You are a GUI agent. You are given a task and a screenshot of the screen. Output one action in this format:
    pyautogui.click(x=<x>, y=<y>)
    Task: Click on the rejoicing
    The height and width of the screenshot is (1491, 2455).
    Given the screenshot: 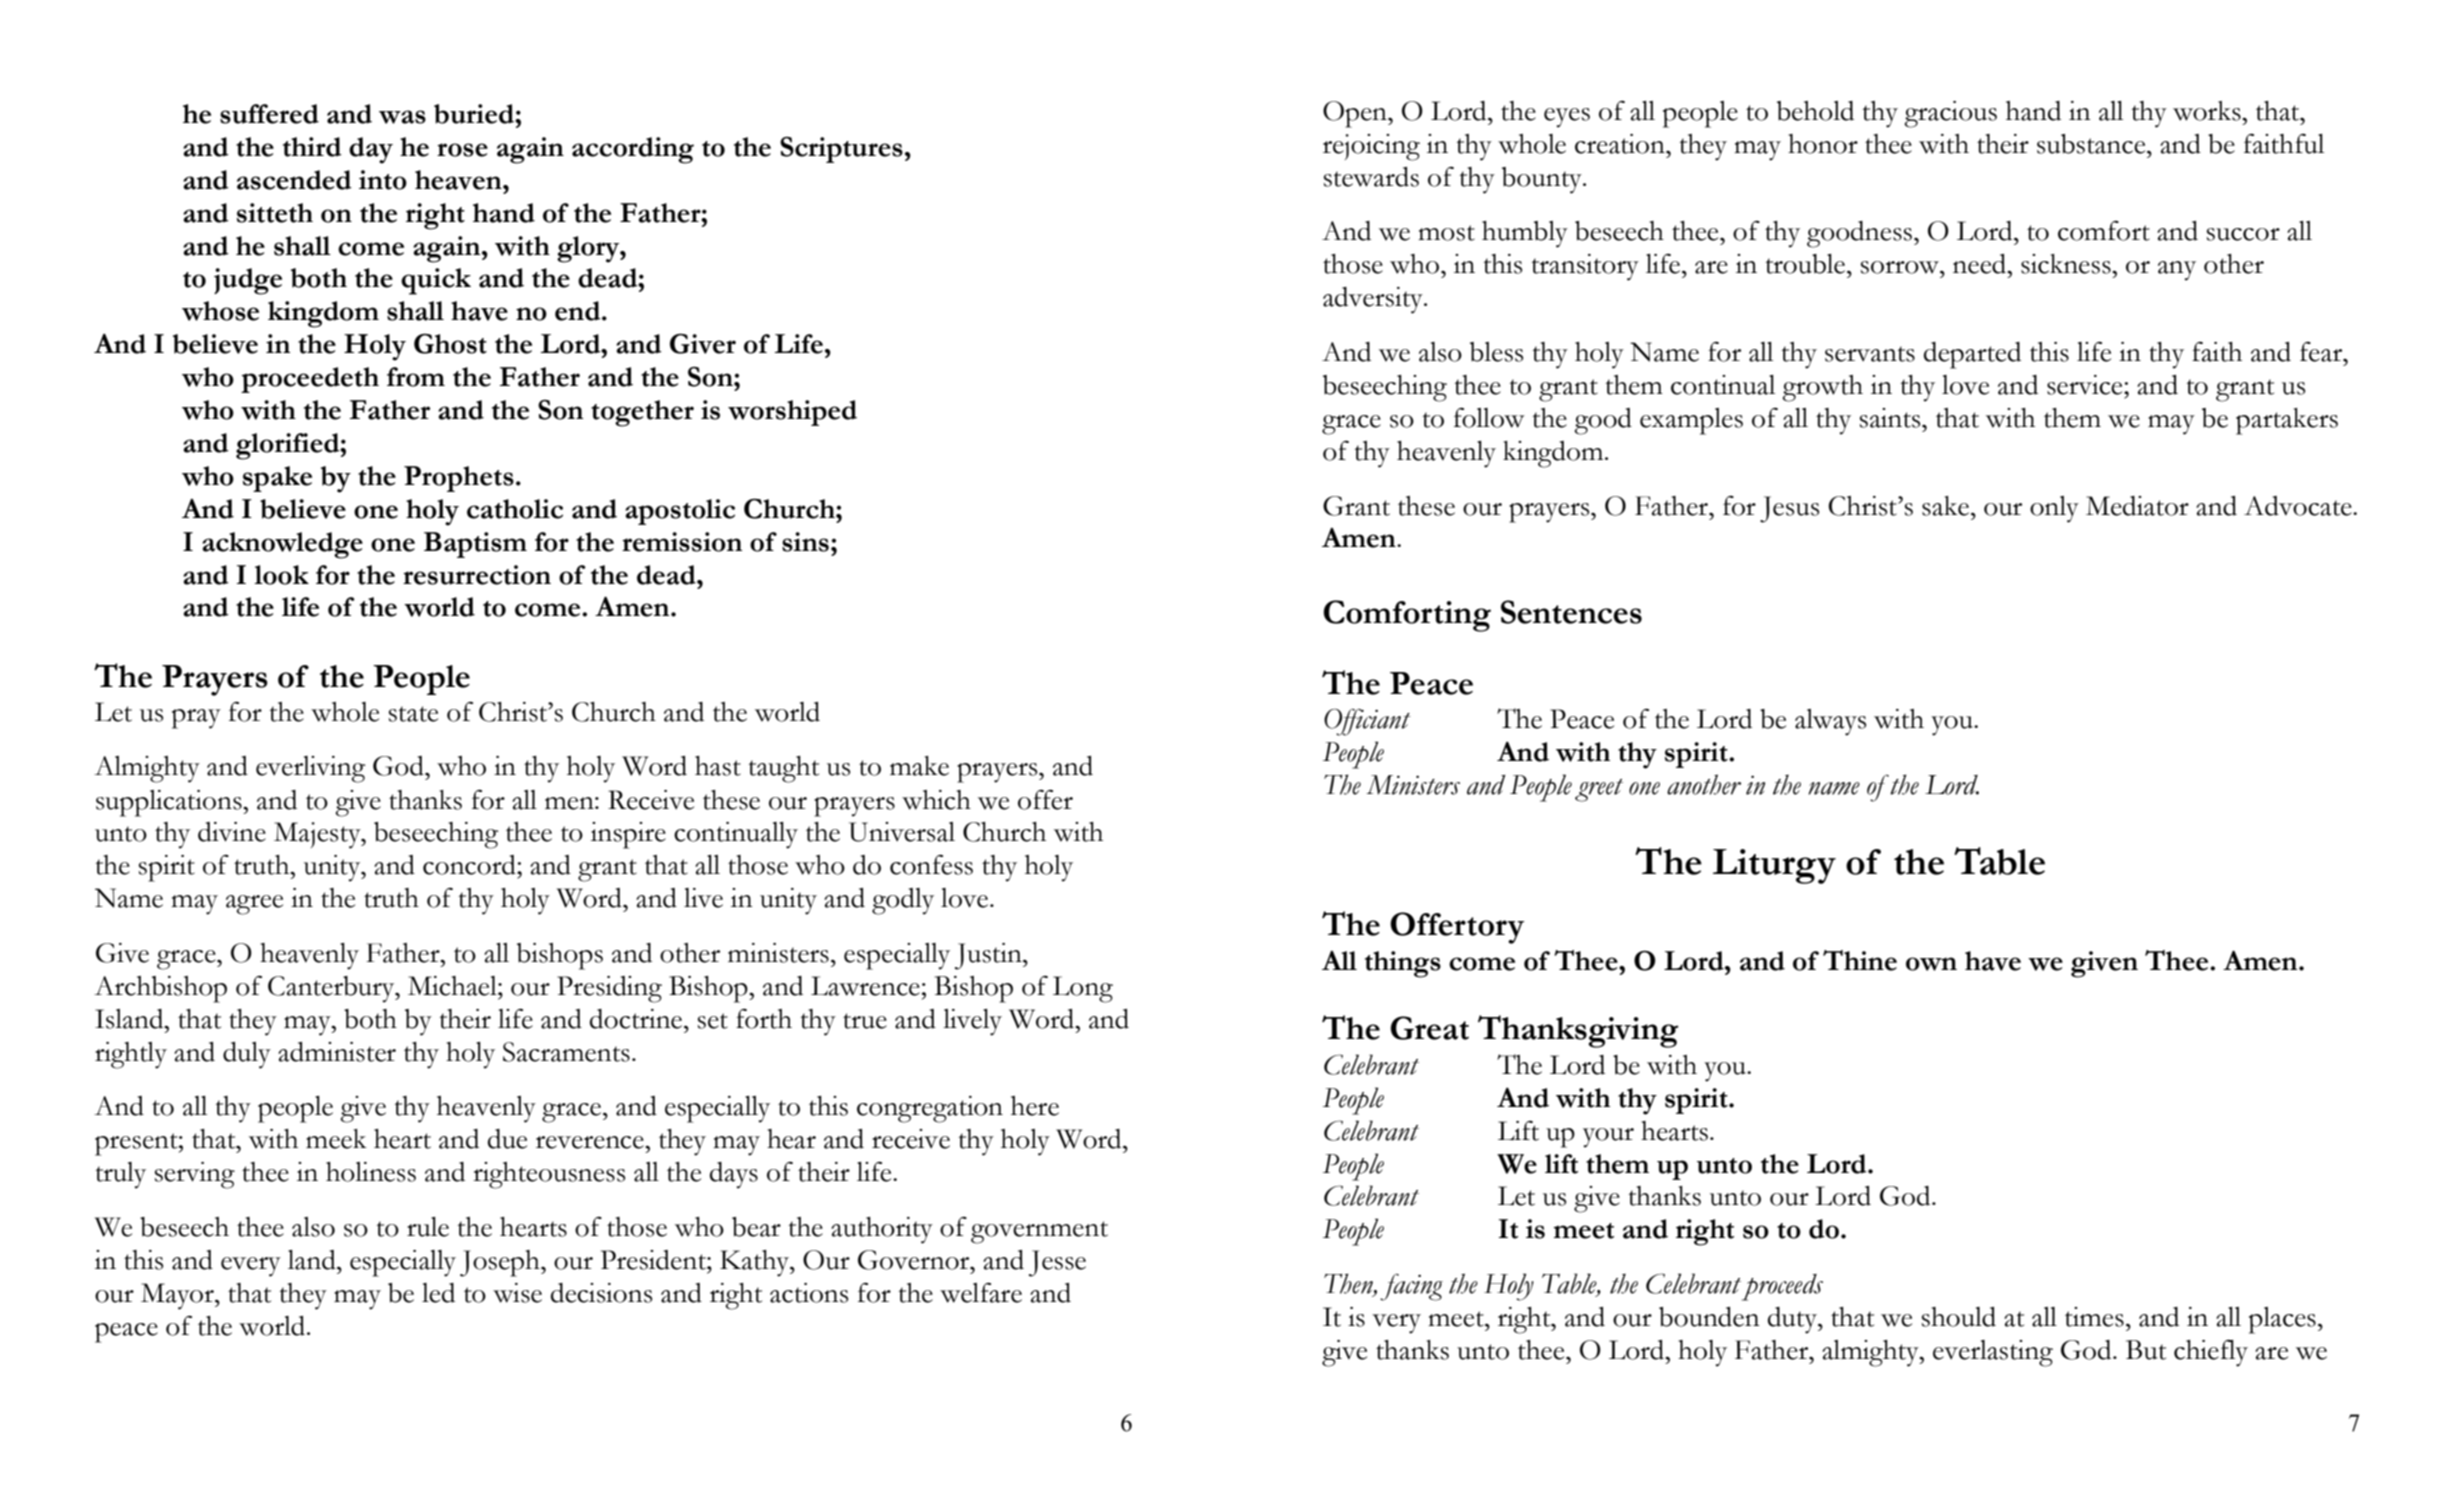 What is the action you would take?
    pyautogui.click(x=1371, y=147)
